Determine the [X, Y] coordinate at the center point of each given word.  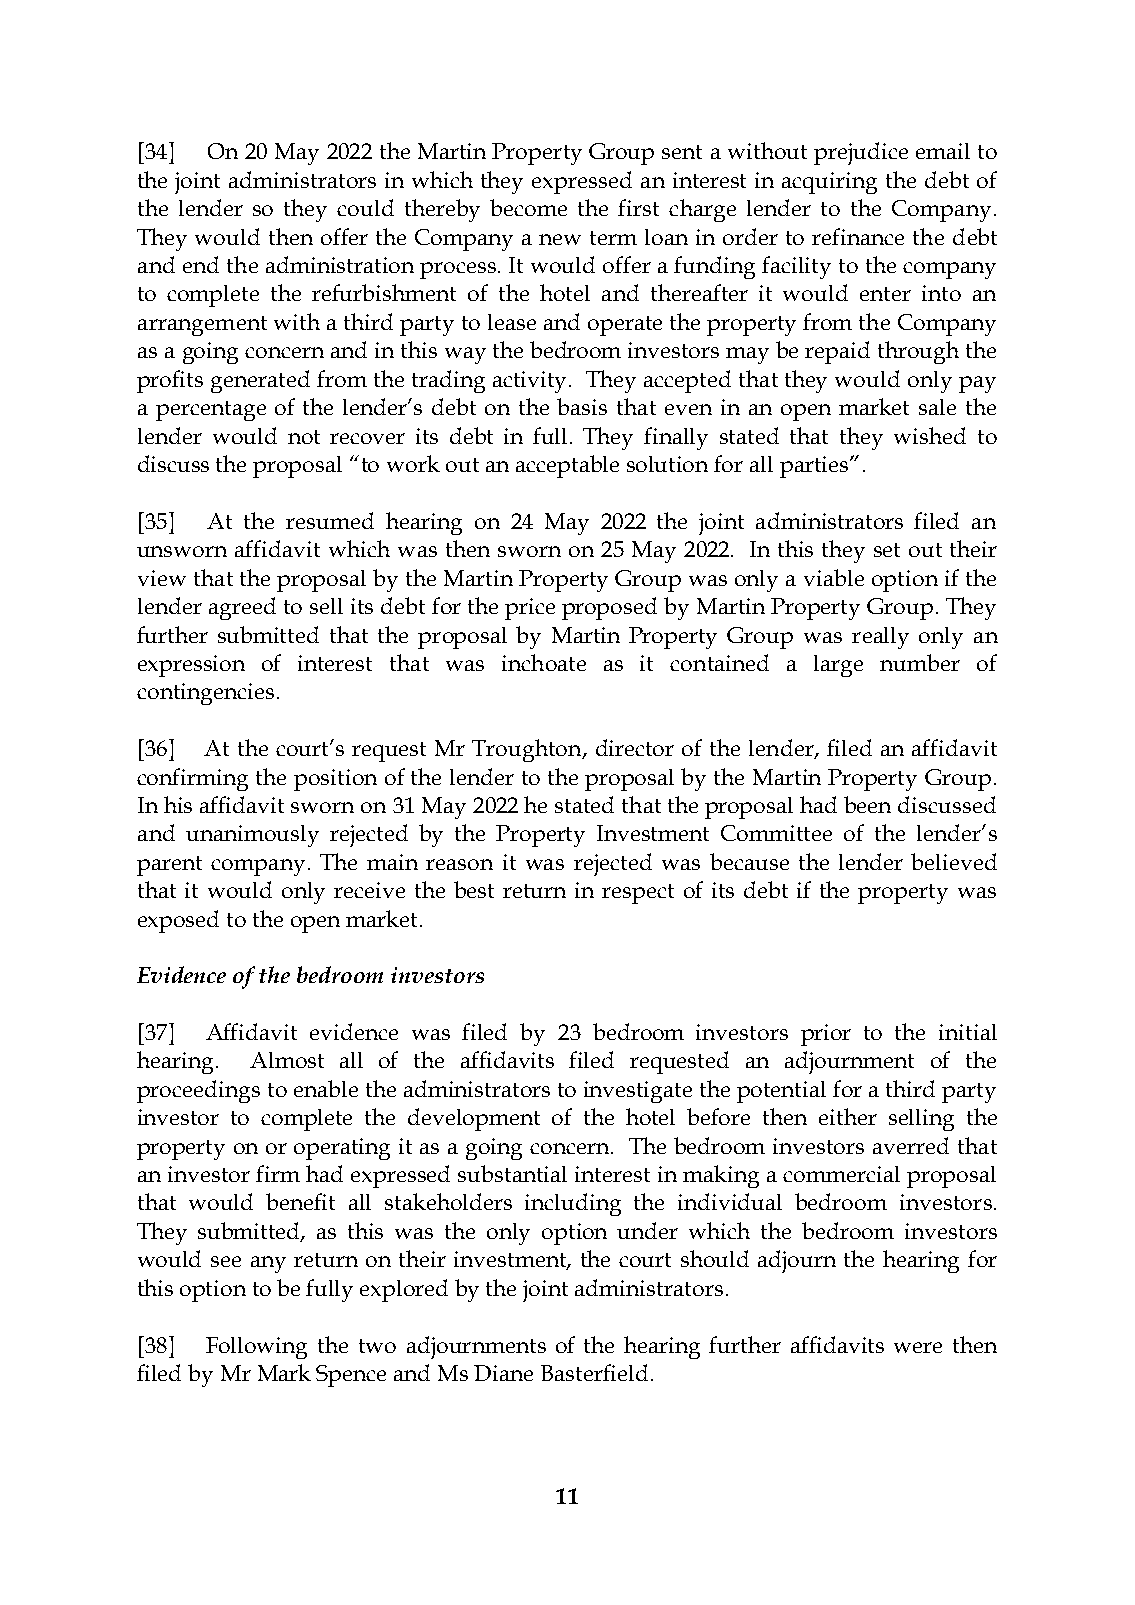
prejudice [861, 153]
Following [256, 1348]
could [365, 207]
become [528, 207]
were [918, 1347]
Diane [503, 1373]
